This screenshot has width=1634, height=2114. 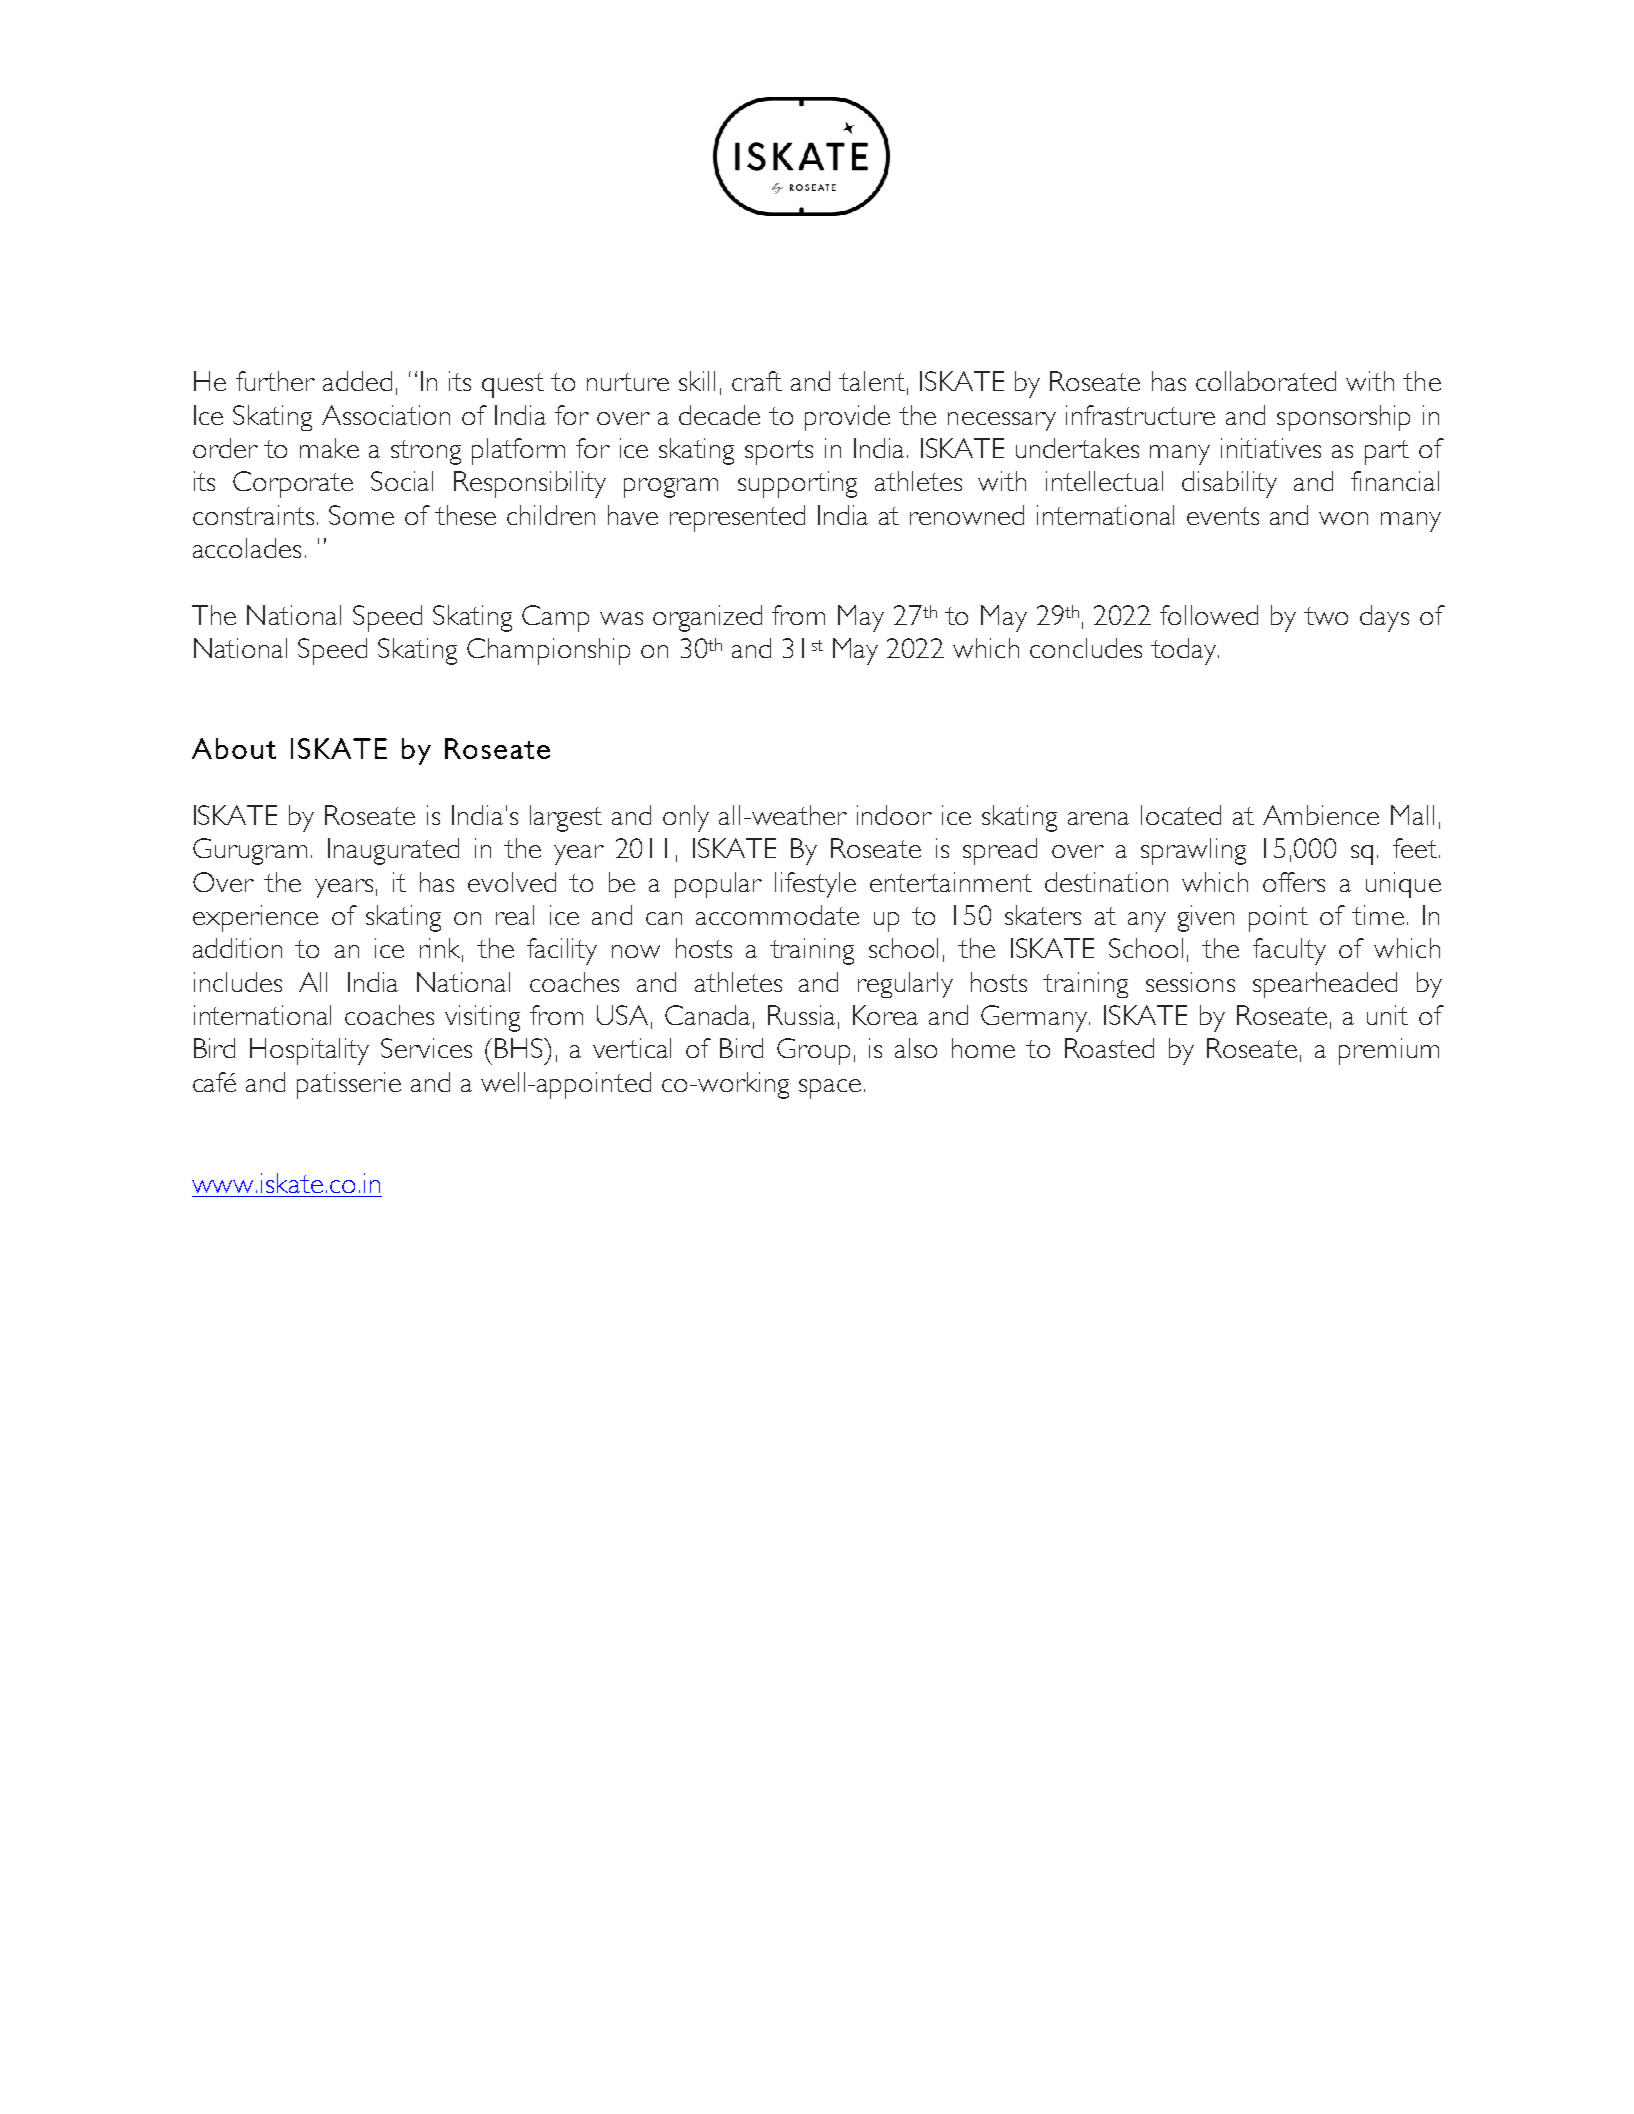 I want to click on patisserie, so click(x=349, y=1085).
